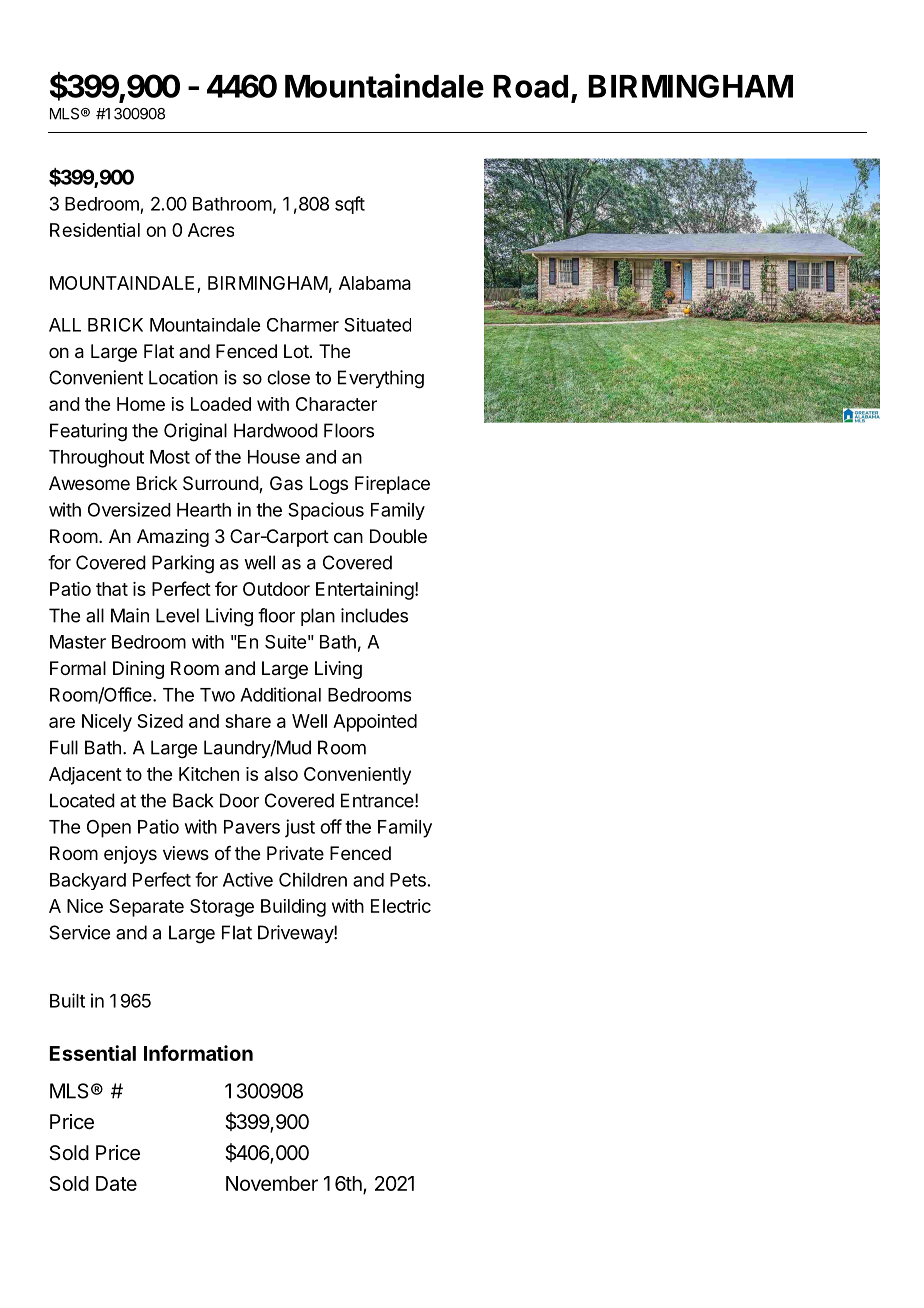  What do you see at coordinates (401, 906) in the screenshot?
I see `Electric` at bounding box center [401, 906].
